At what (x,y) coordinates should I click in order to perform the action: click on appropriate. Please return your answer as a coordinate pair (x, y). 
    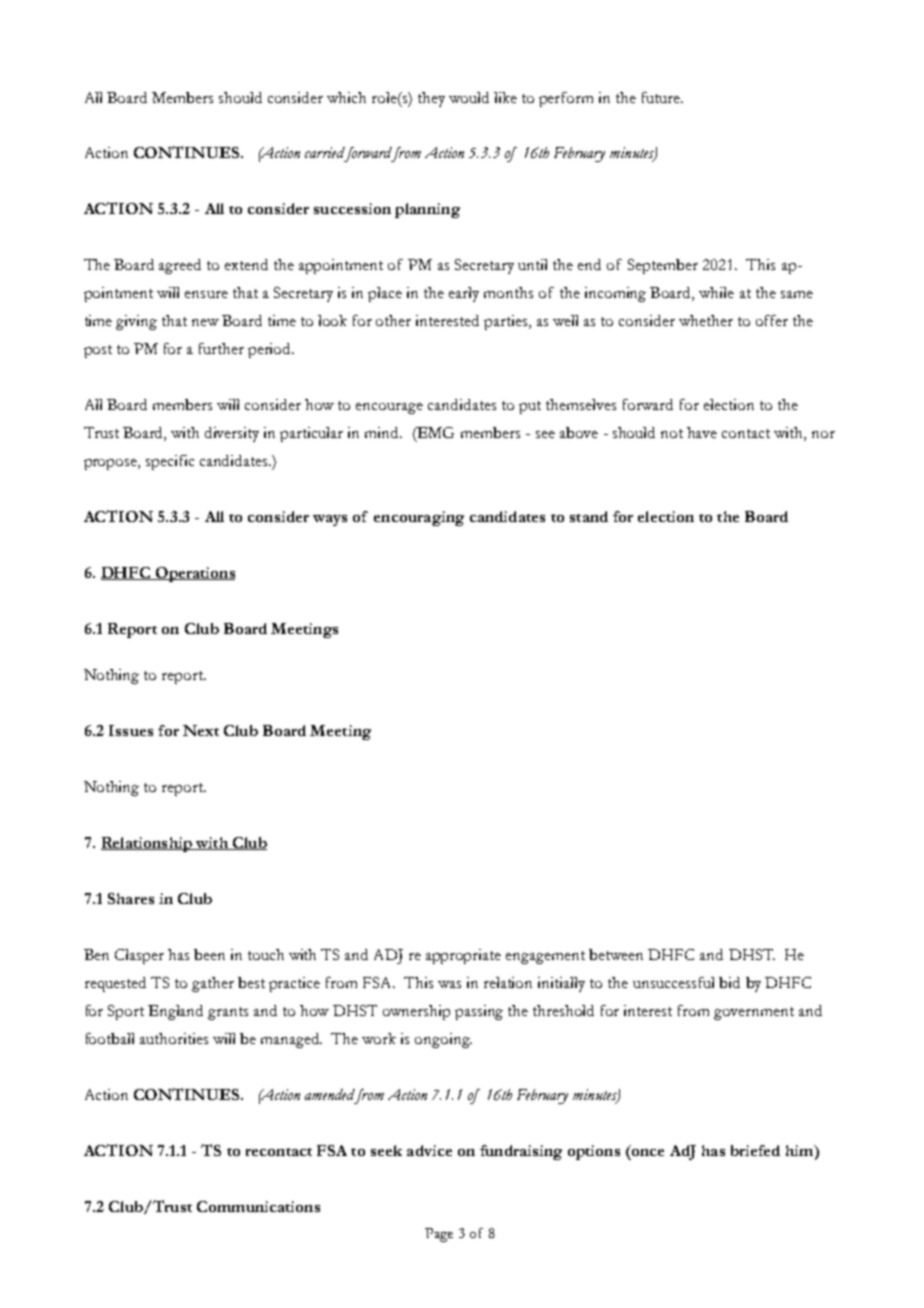
    Looking at the image, I should click on (463, 956).
